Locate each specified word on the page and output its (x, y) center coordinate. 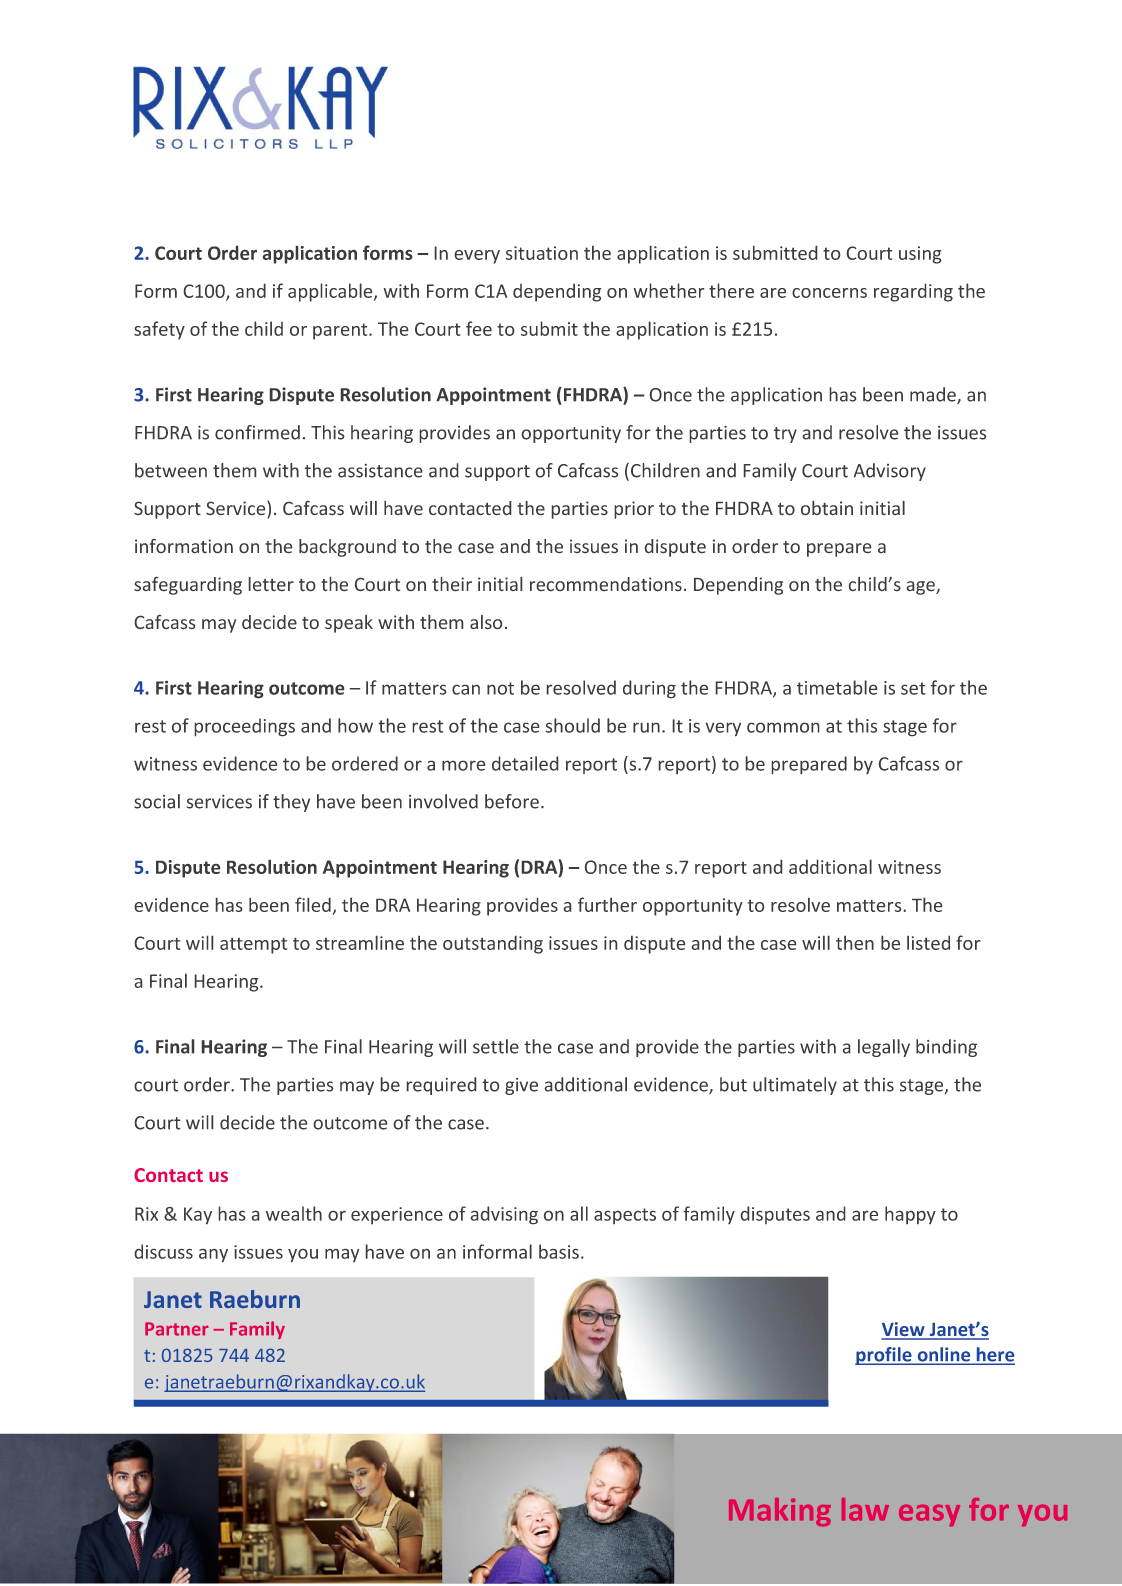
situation (542, 253)
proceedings (244, 727)
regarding (913, 292)
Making (780, 1512)
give (521, 1086)
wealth (294, 1213)
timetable (837, 687)
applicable (331, 292)
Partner (177, 1329)
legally (884, 1048)
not (500, 688)
